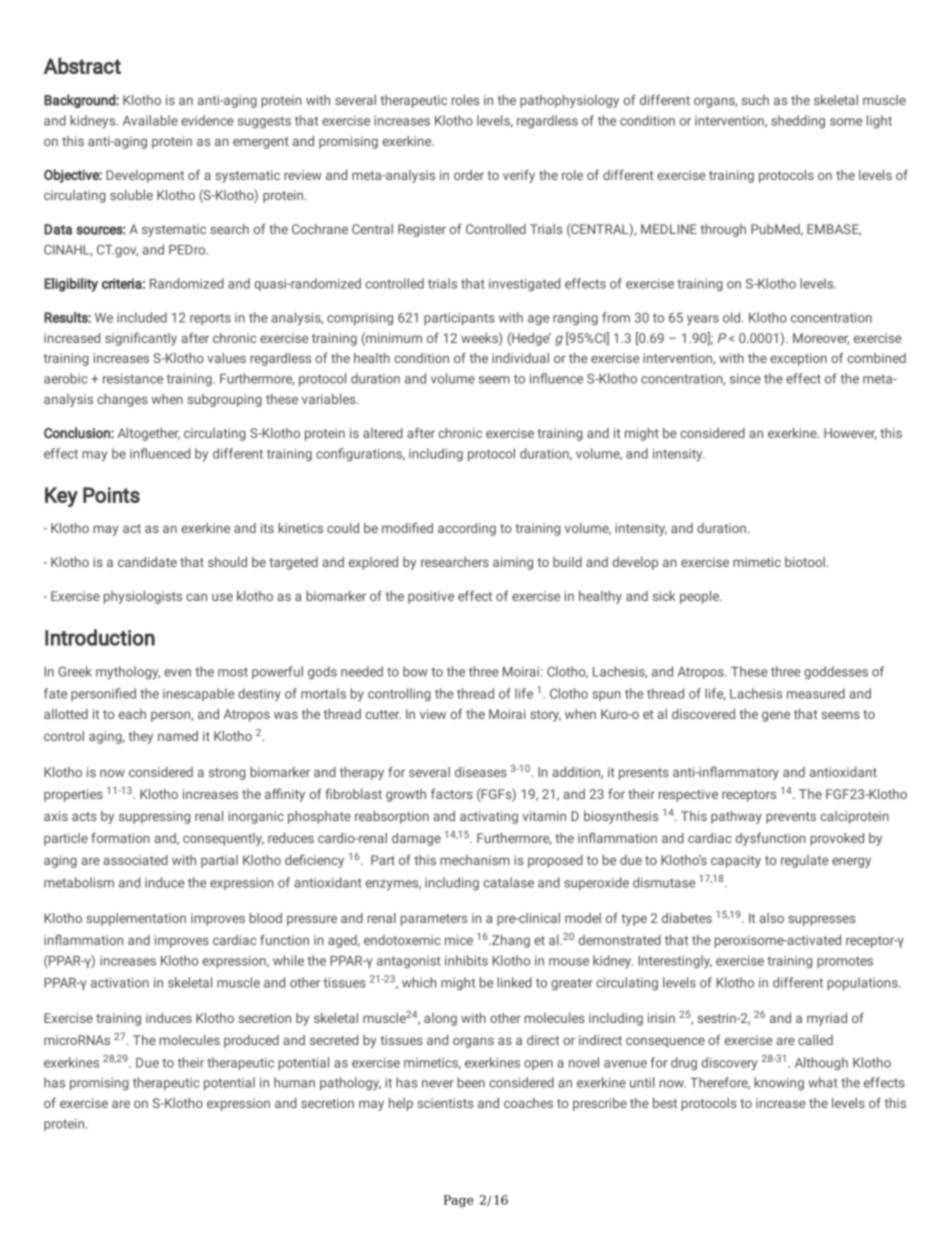 The width and height of the document is (952, 1233). What do you see at coordinates (294, 1082) in the document?
I see `human` at bounding box center [294, 1082].
